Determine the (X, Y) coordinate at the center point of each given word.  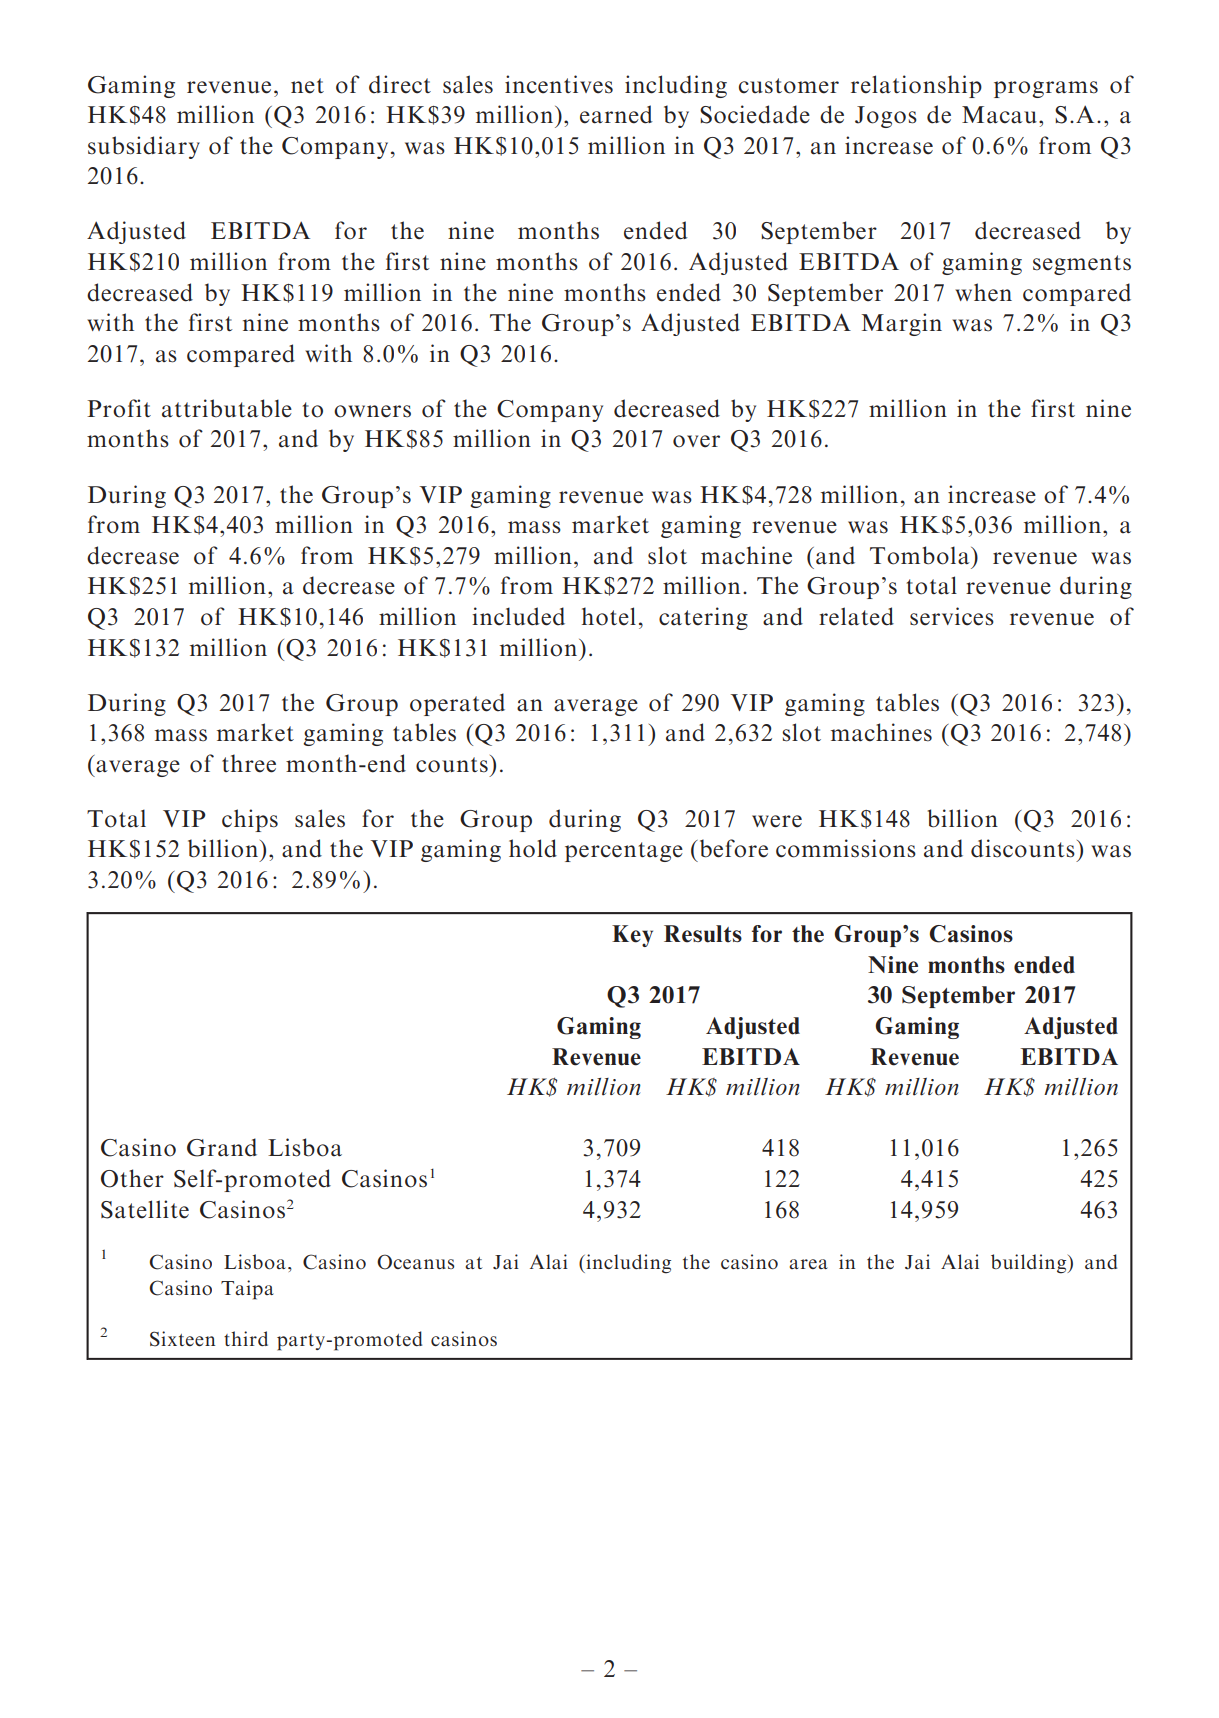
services (952, 616)
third (246, 1338)
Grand (222, 1147)
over (696, 441)
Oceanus (415, 1262)
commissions (846, 848)
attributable (227, 408)
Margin (902, 324)
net (307, 86)
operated (457, 704)
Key (632, 936)
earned (616, 114)
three (249, 763)
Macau (1001, 115)
